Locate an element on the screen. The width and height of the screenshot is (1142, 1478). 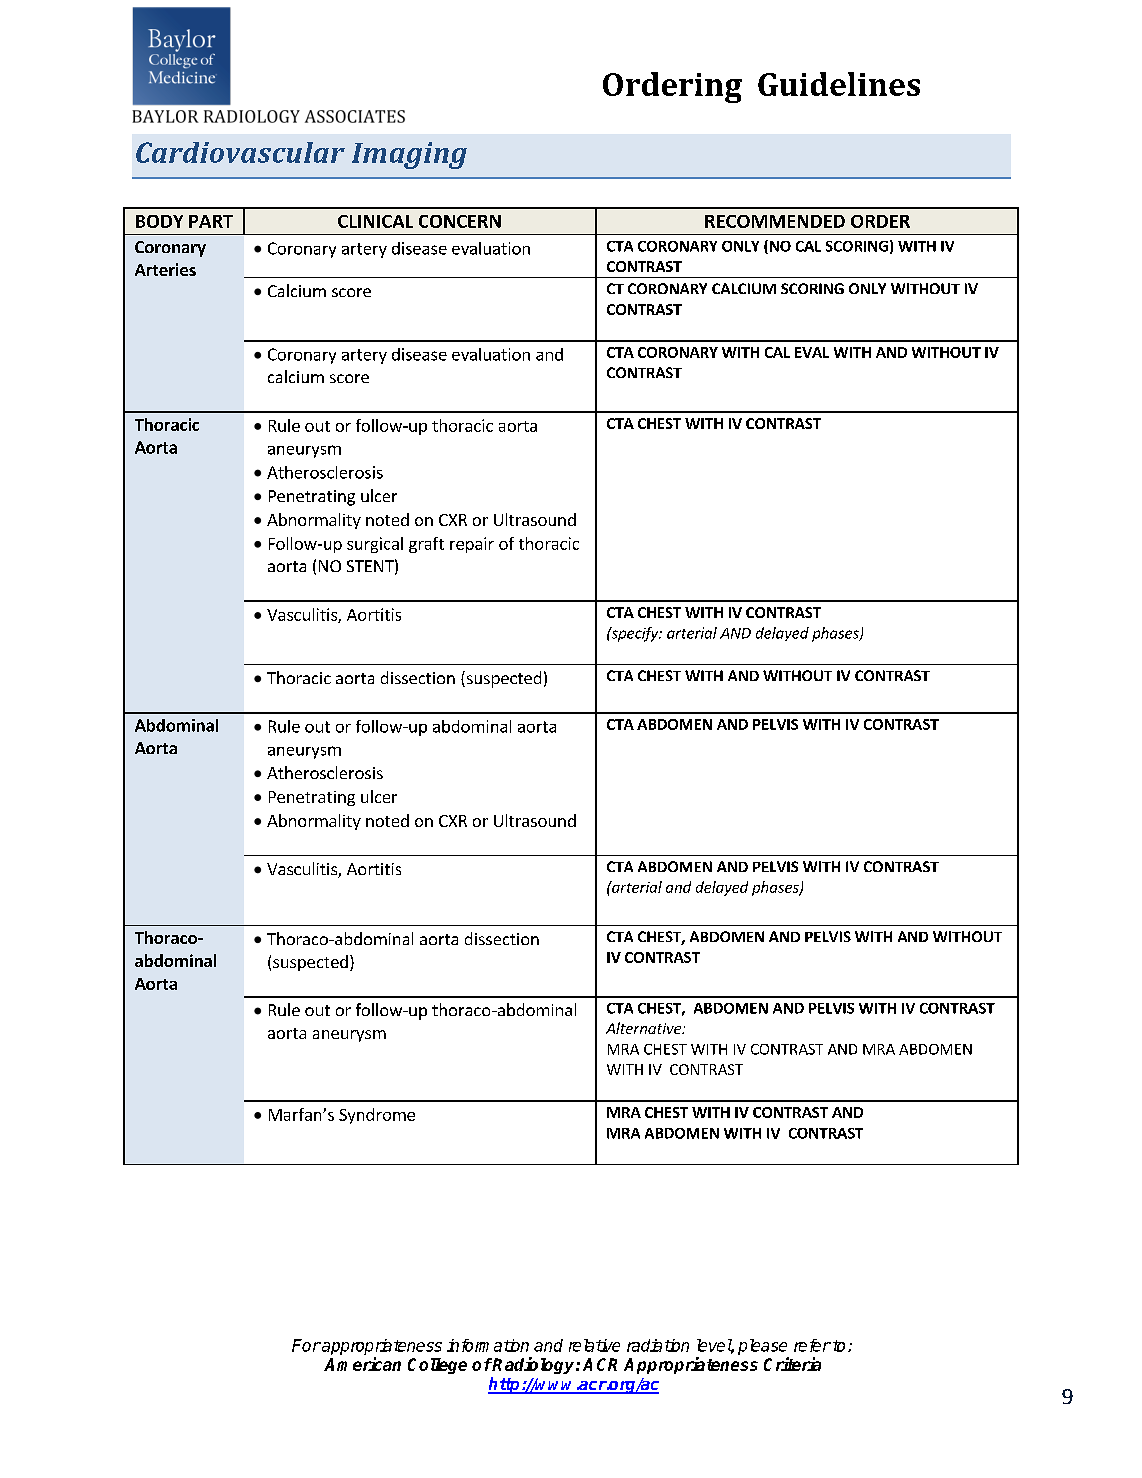
Syndrome is located at coordinates (377, 1116).
